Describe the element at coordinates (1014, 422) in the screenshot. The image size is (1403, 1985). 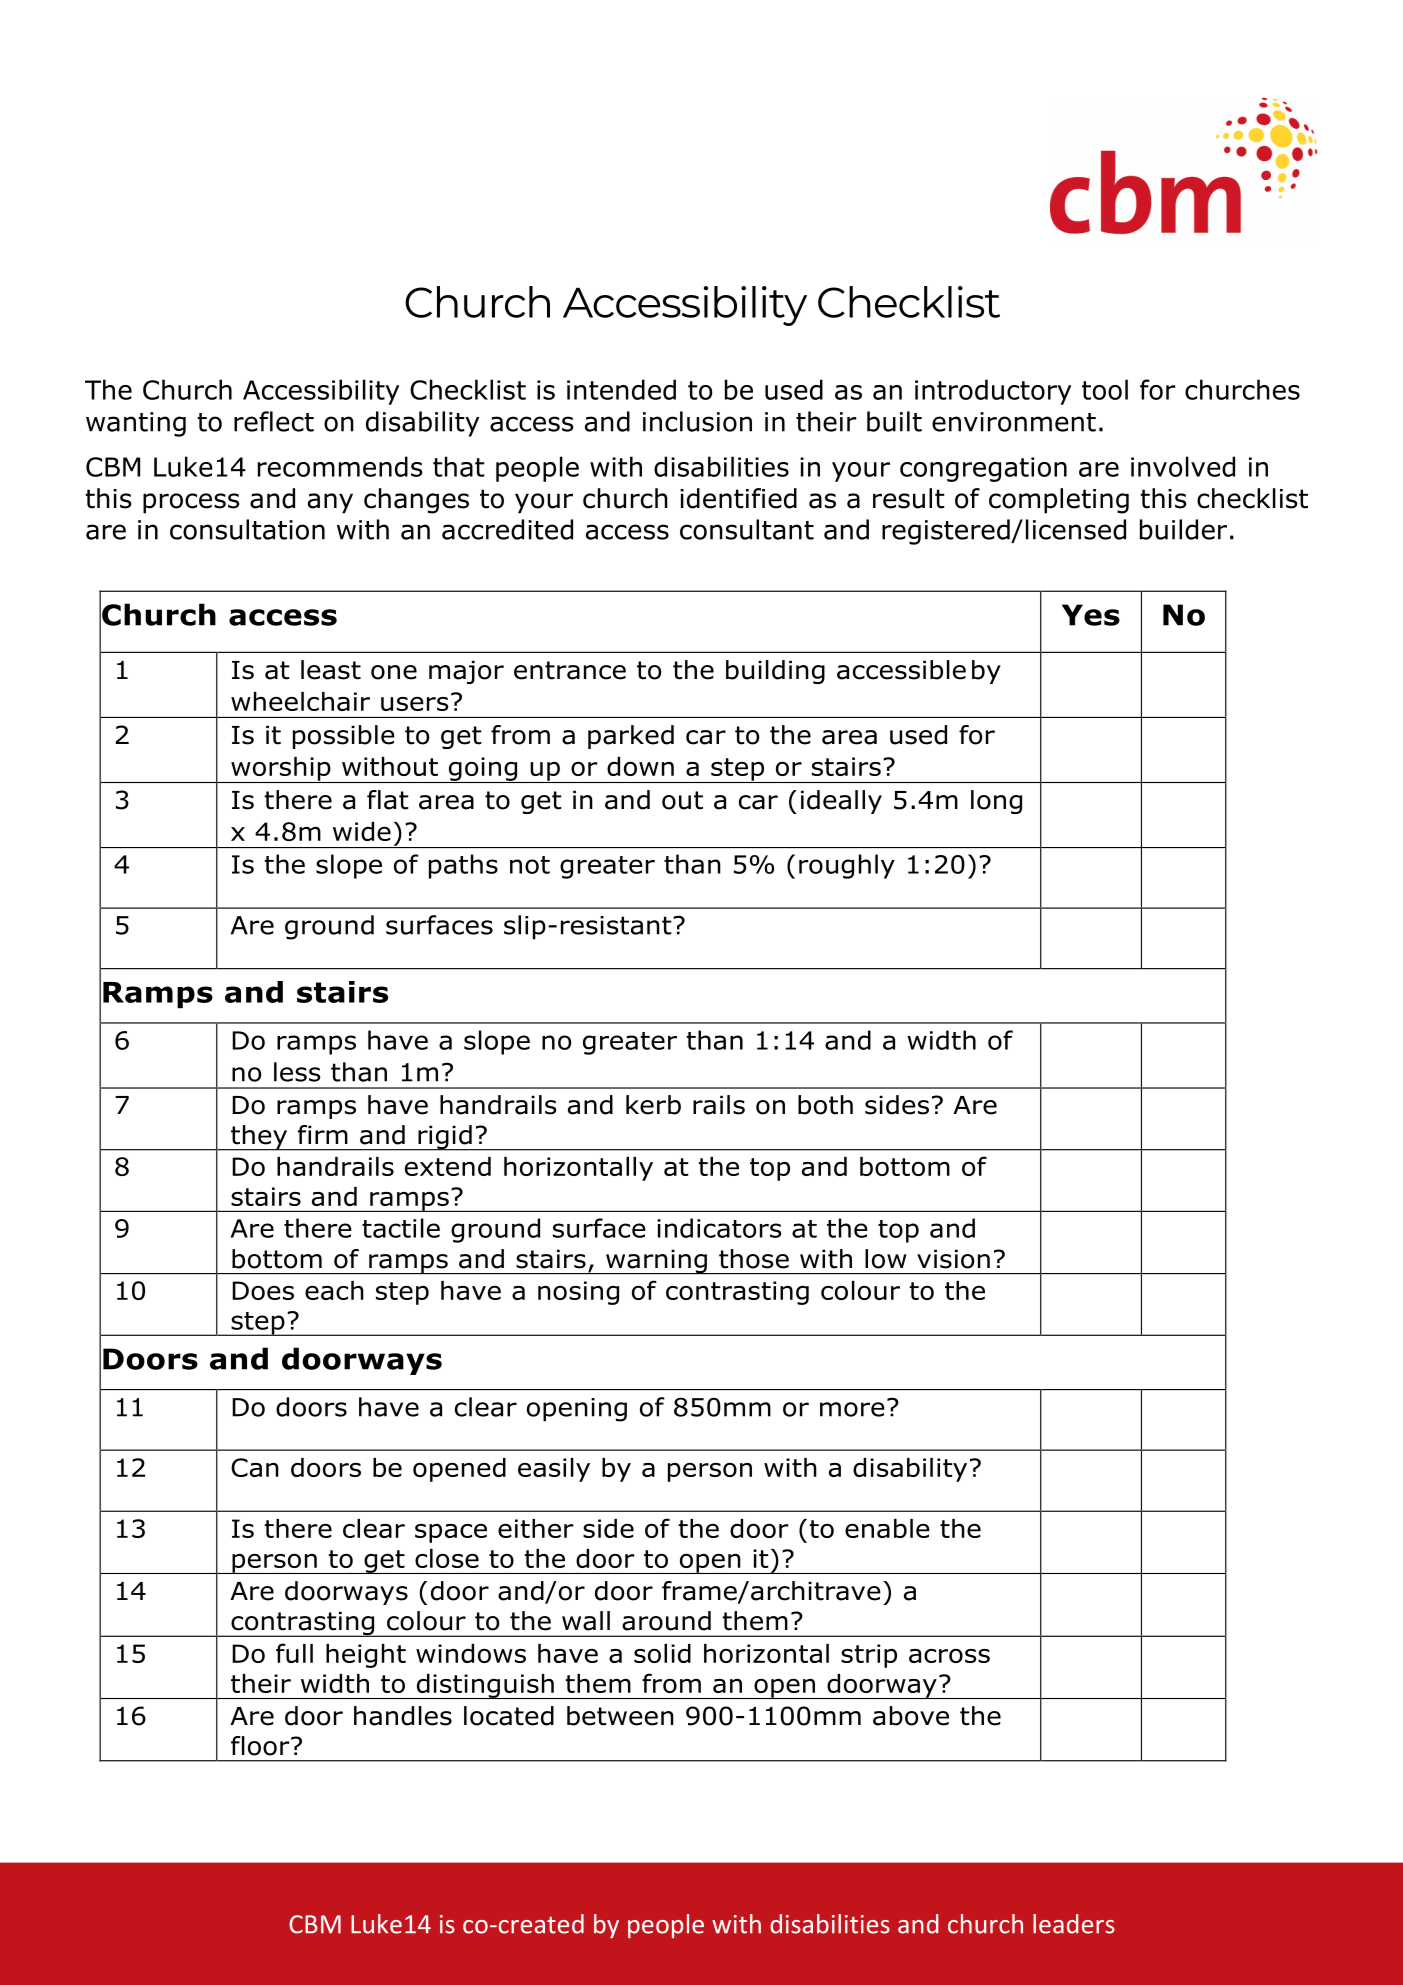
I see `environment` at that location.
